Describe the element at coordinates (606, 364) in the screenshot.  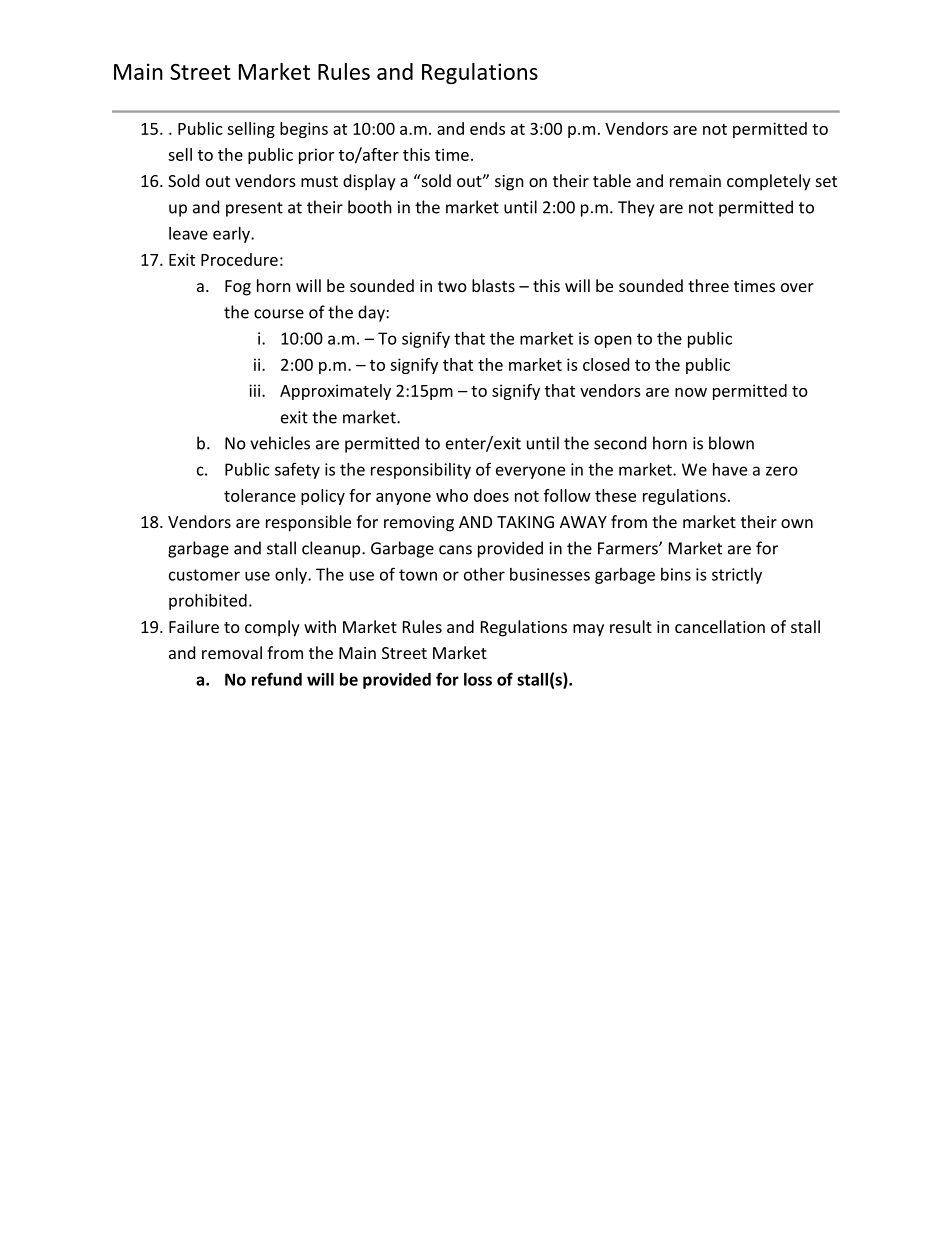
I see `closed` at that location.
